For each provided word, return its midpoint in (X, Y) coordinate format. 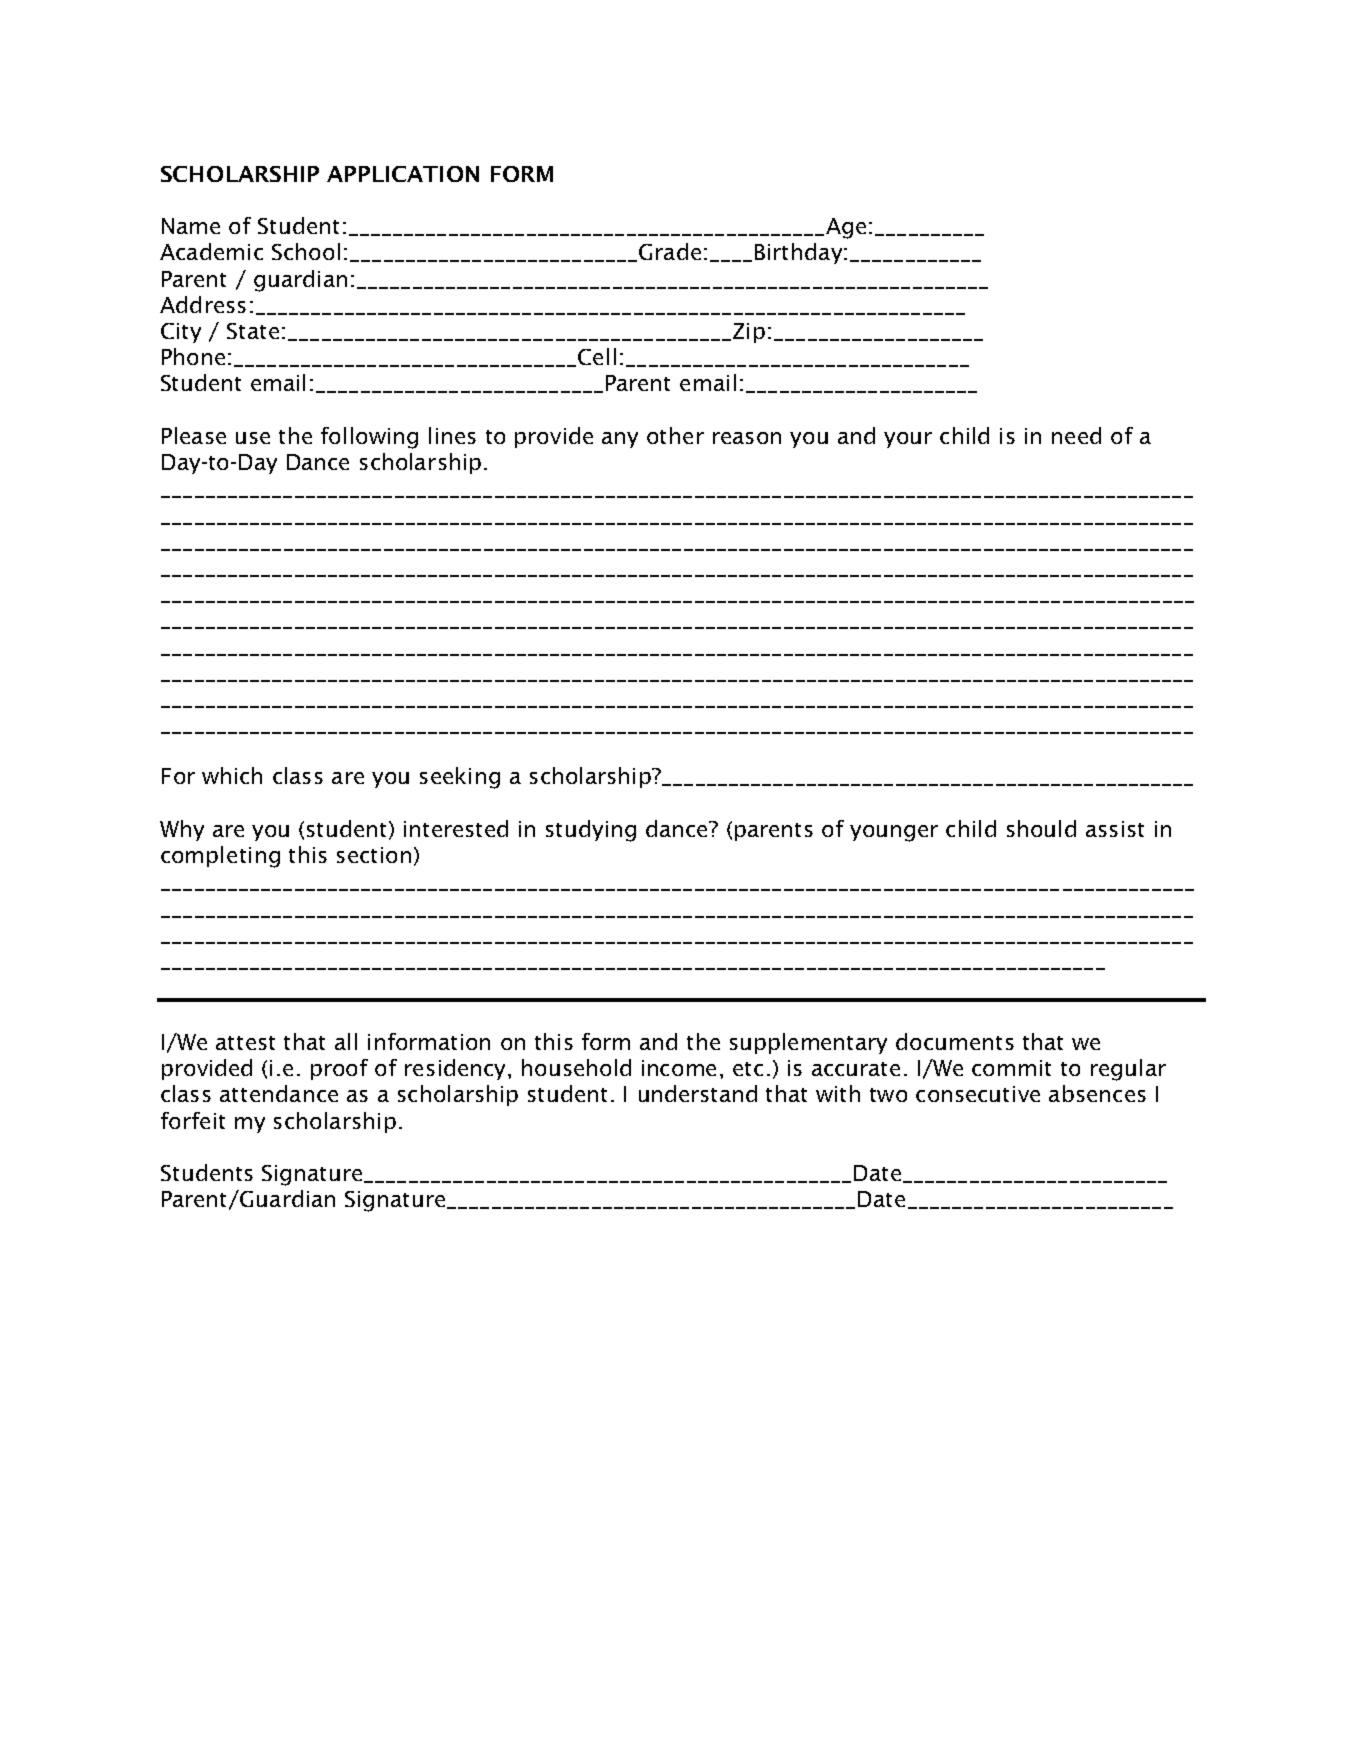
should (1041, 828)
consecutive (978, 1094)
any (620, 440)
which (232, 775)
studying (591, 831)
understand (698, 1093)
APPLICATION (403, 174)
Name (191, 226)
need (1076, 435)
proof (339, 1069)
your (908, 440)
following (369, 438)
